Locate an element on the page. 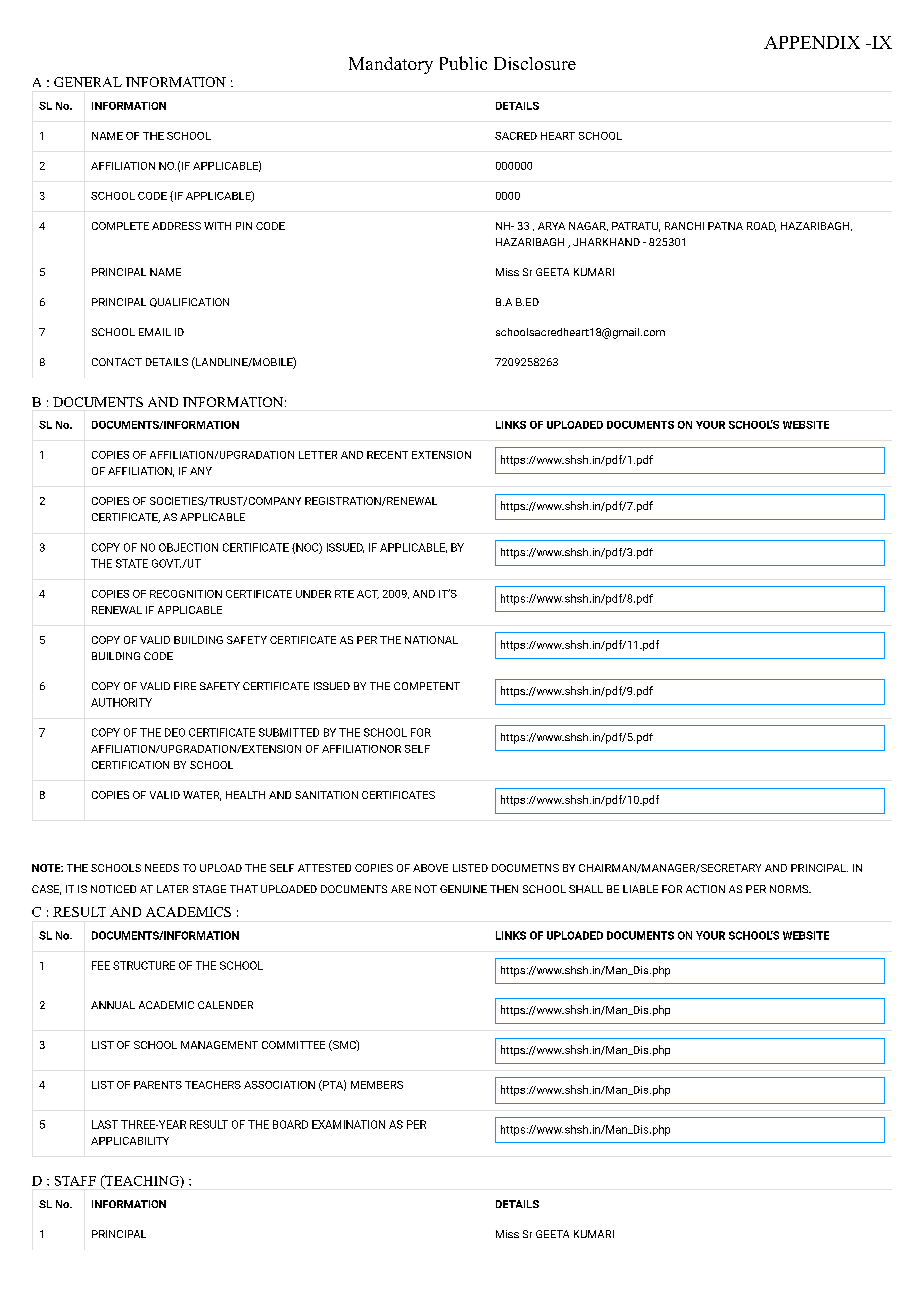  Public is located at coordinates (463, 63).
